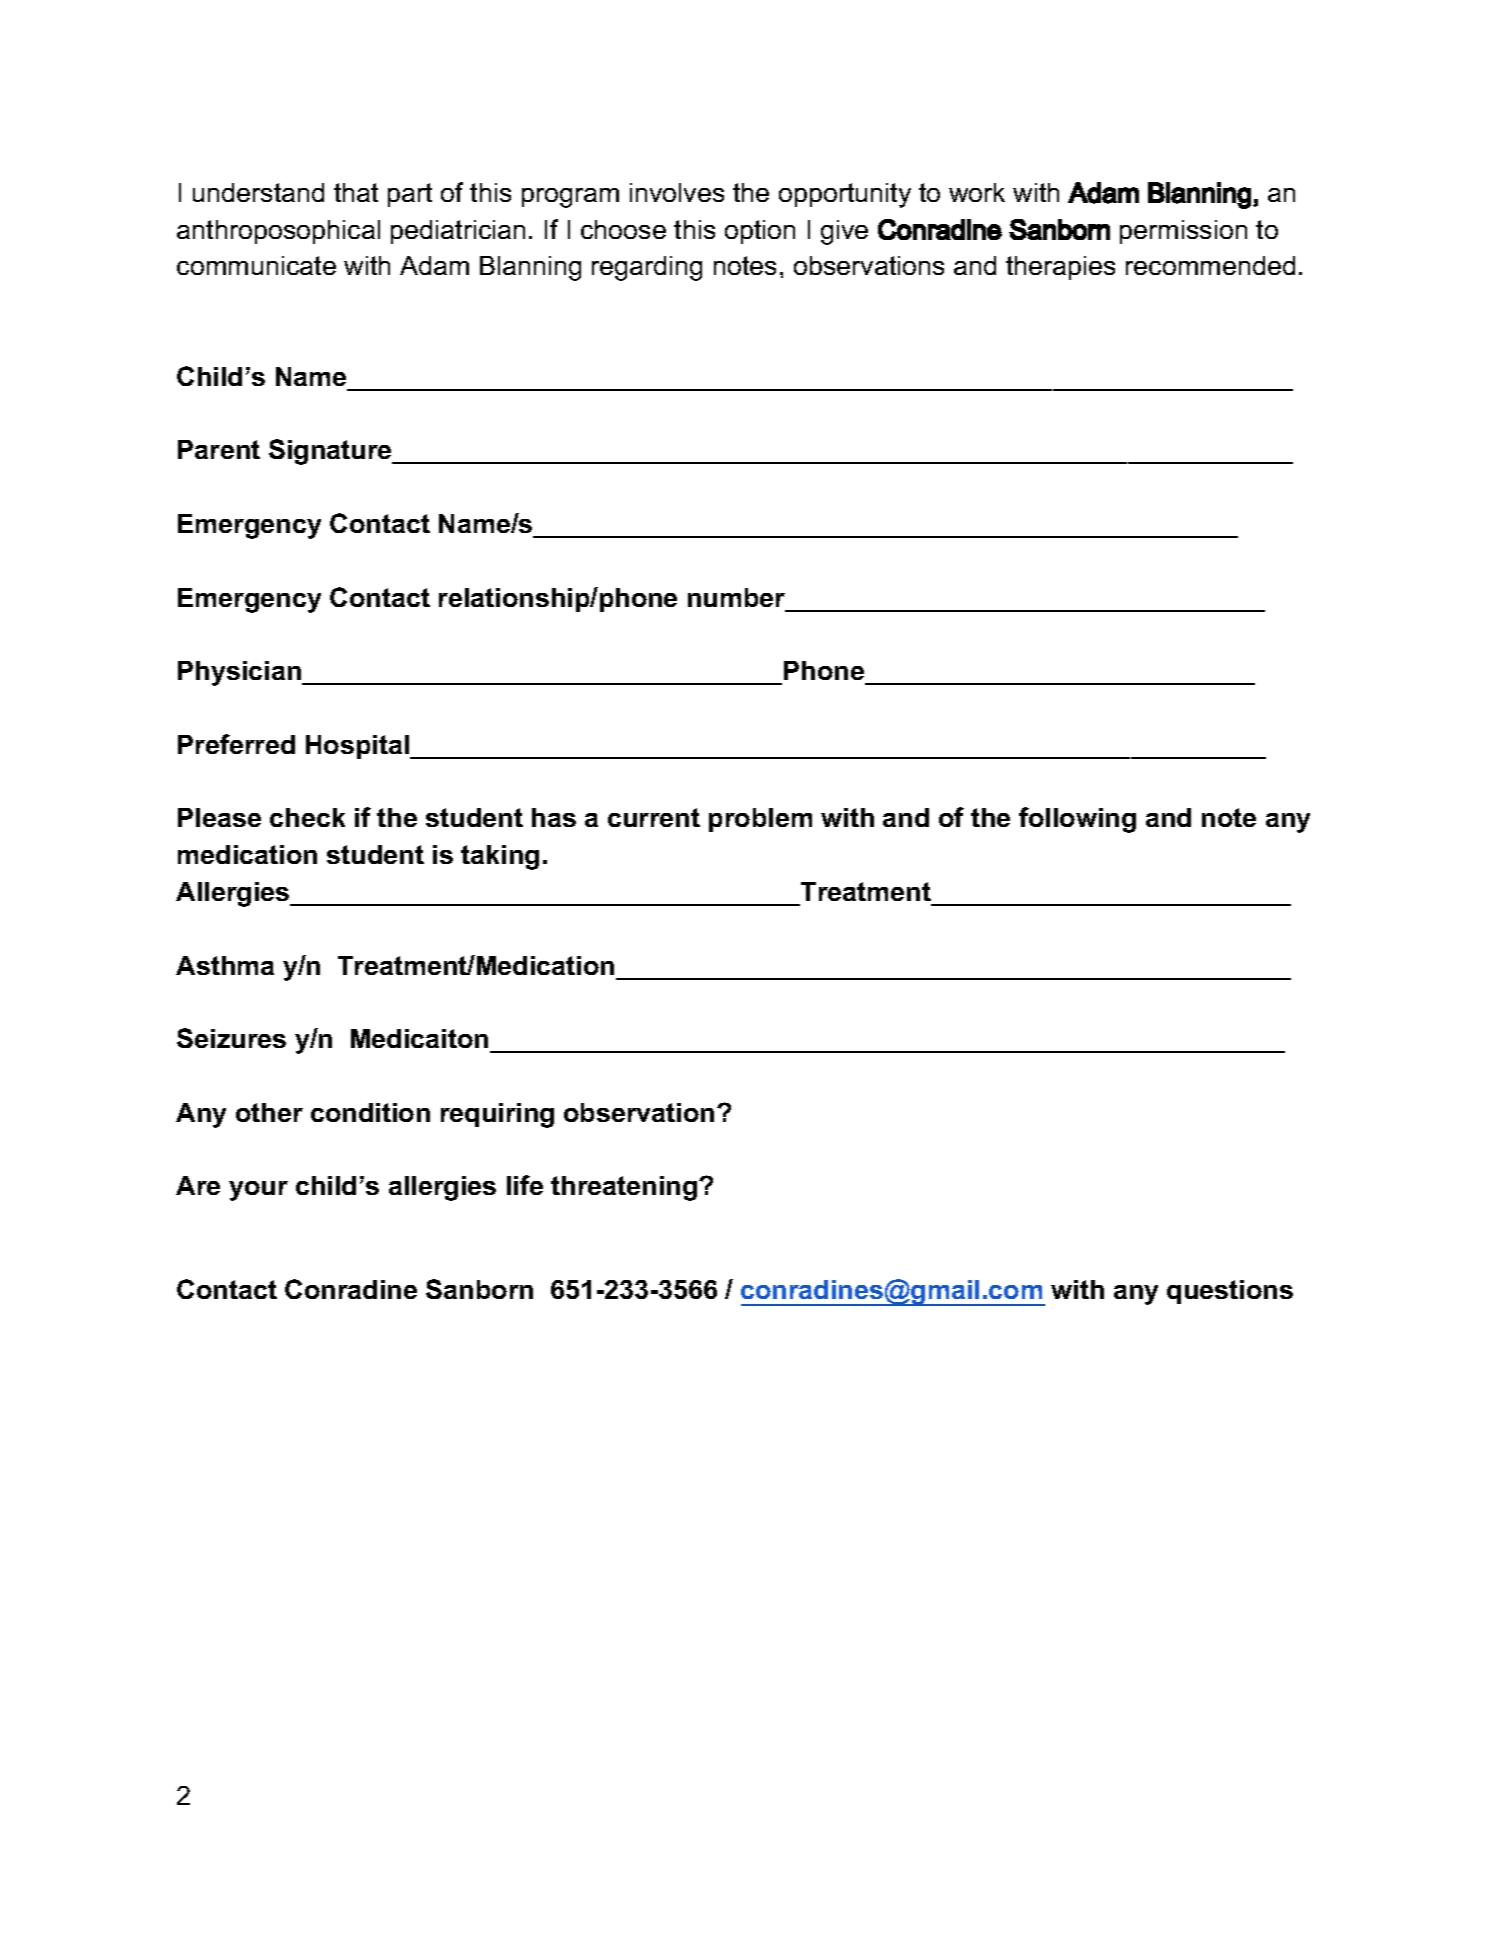  Describe the element at coordinates (1183, 232) in the page. I see `permission` at that location.
